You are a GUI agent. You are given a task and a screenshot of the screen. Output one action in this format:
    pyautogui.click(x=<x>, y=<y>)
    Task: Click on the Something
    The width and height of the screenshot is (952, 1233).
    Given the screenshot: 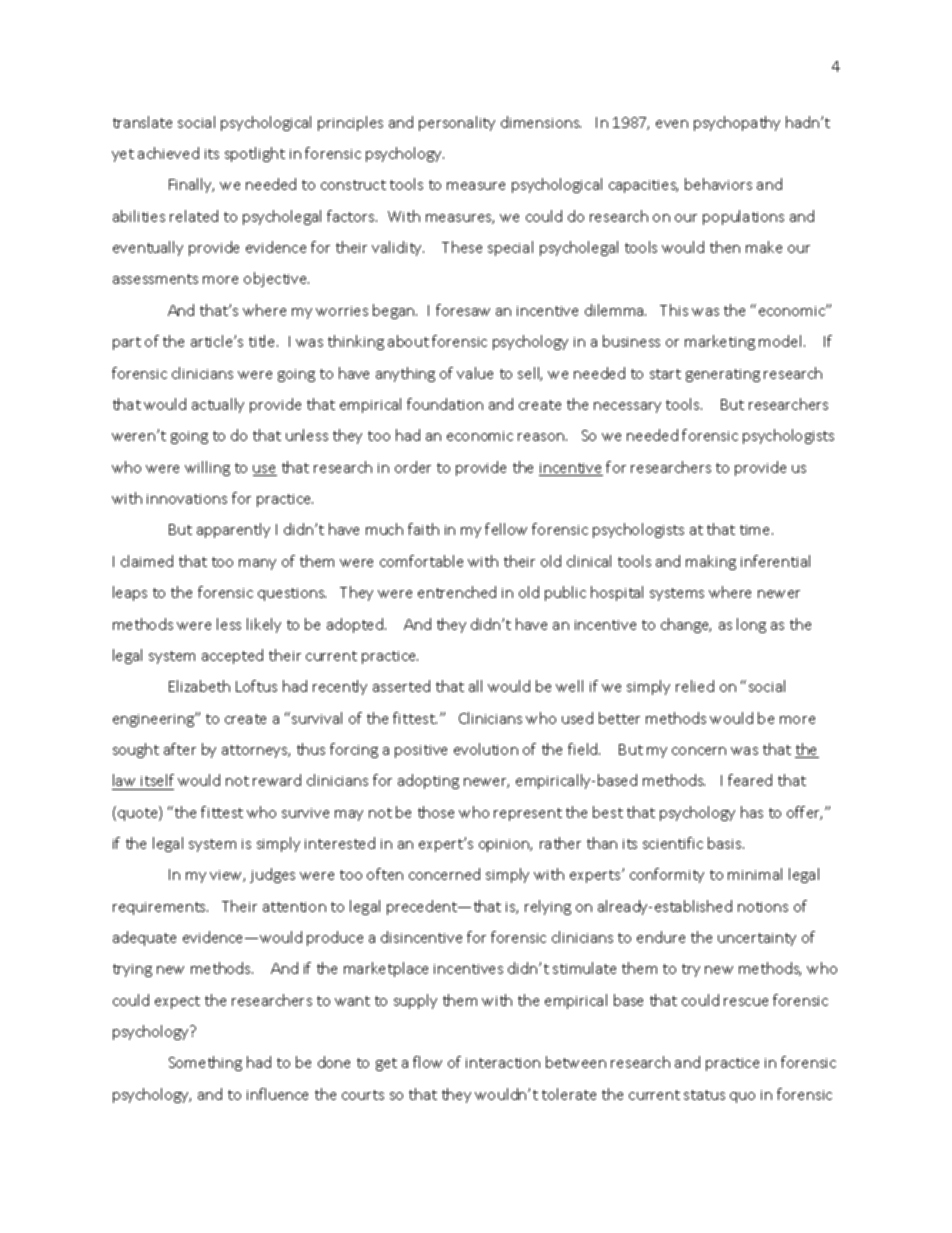 What is the action you would take?
    pyautogui.click(x=205, y=1063)
